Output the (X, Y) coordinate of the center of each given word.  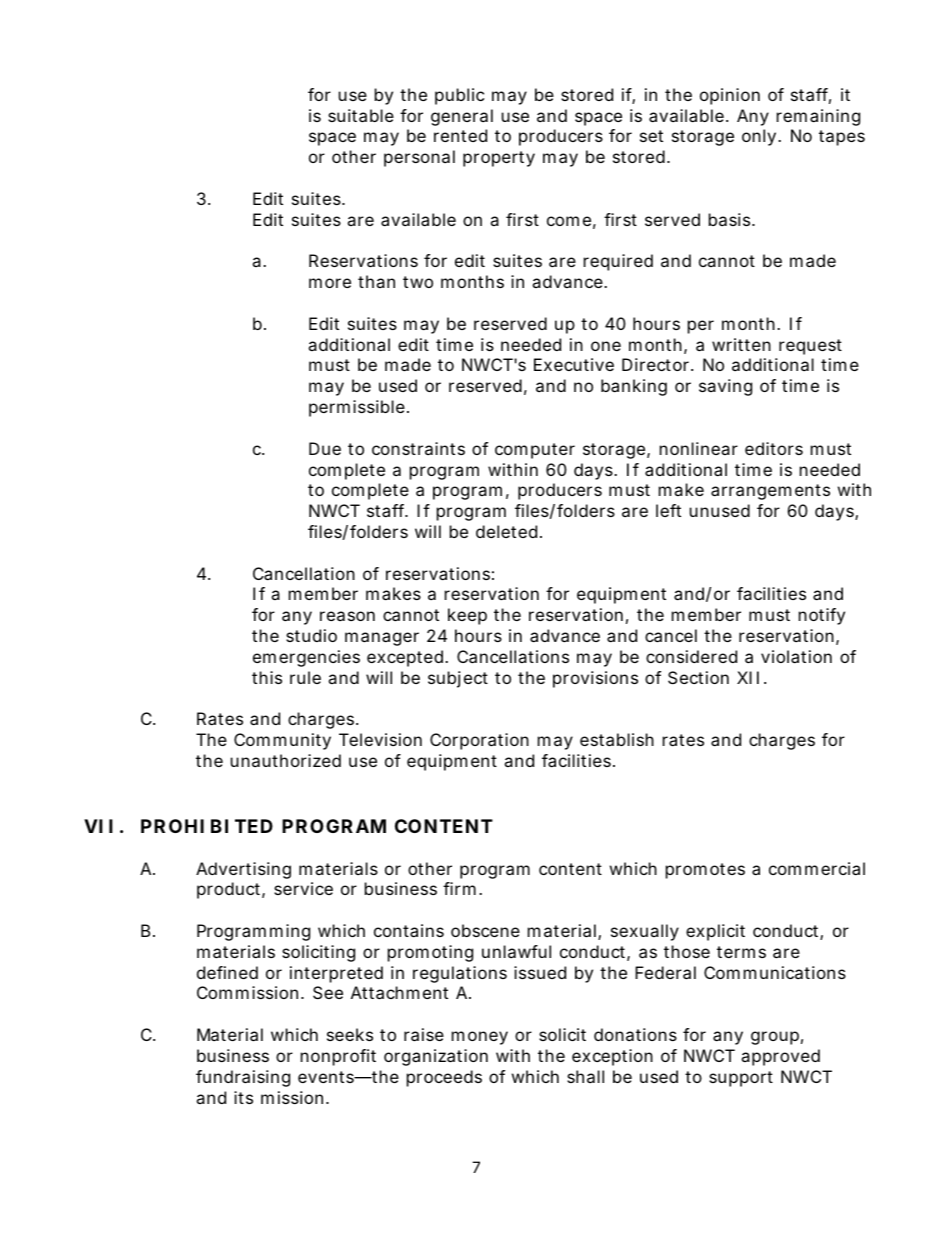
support (741, 1079)
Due (325, 448)
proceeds (444, 1078)
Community (282, 741)
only (760, 137)
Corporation (479, 741)
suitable (361, 115)
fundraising (243, 1078)
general (462, 117)
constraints (418, 448)
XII (748, 677)
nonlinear (699, 448)
